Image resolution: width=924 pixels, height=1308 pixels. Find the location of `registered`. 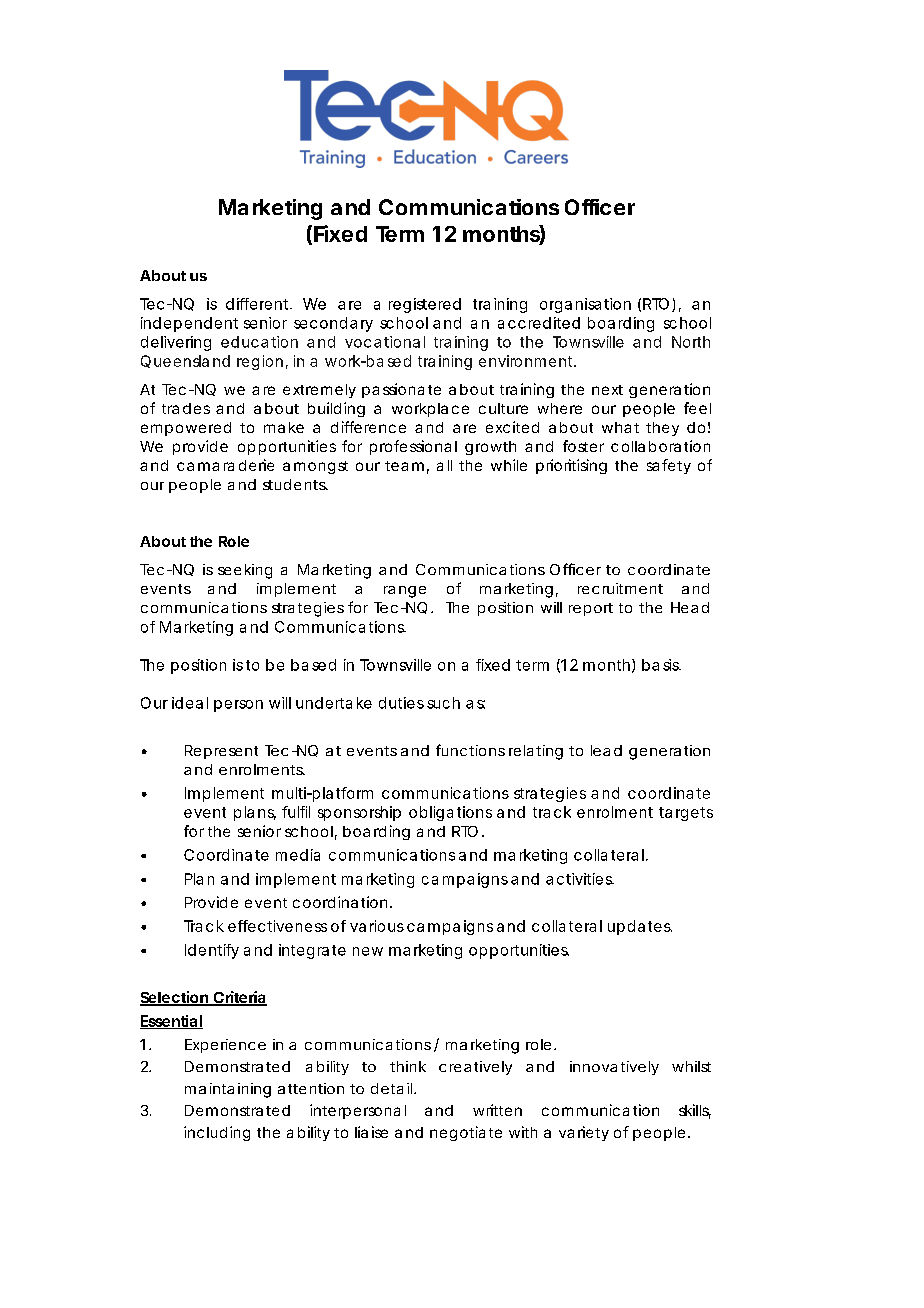

registered is located at coordinates (425, 305).
